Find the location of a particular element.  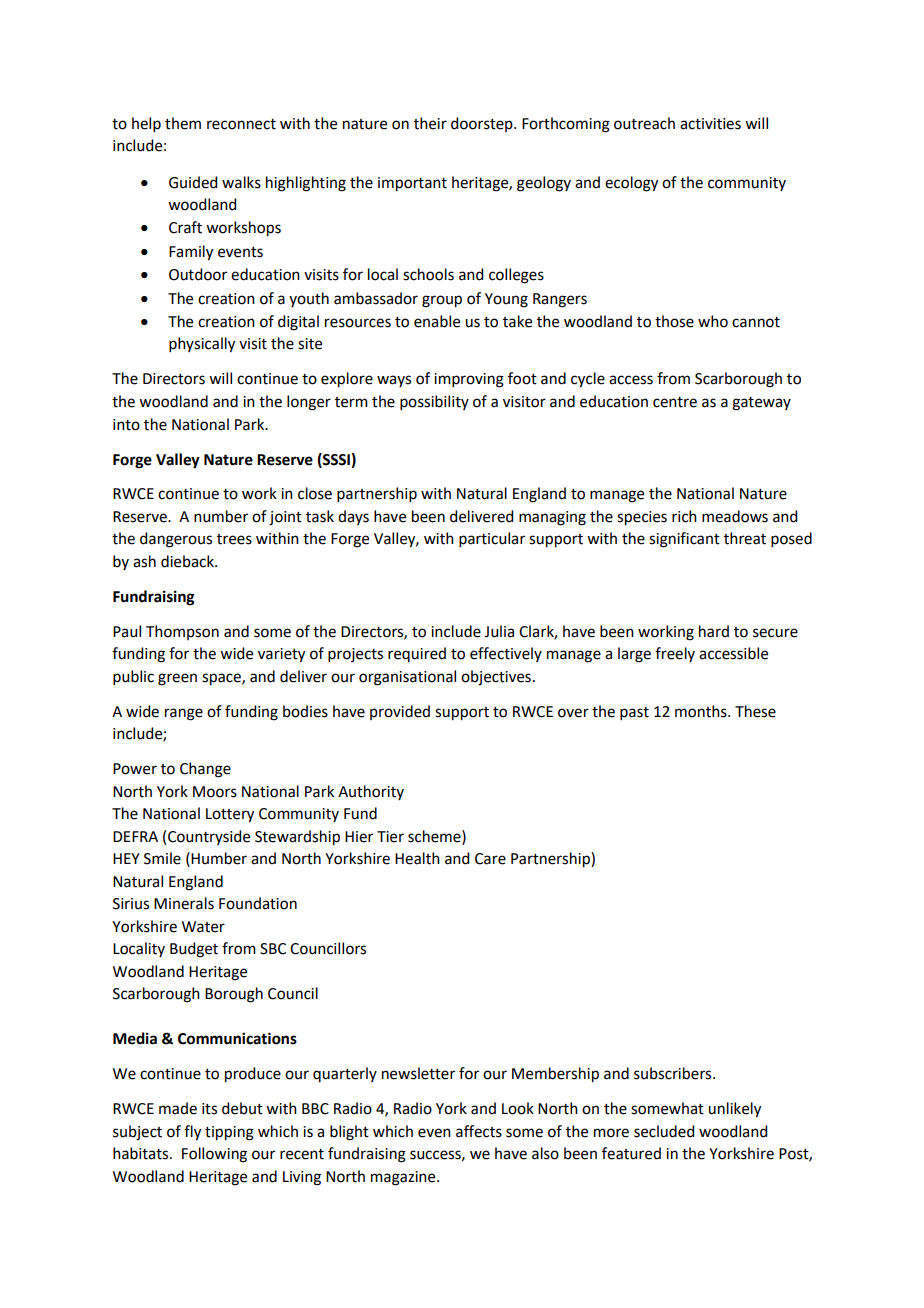

required is located at coordinates (417, 654).
